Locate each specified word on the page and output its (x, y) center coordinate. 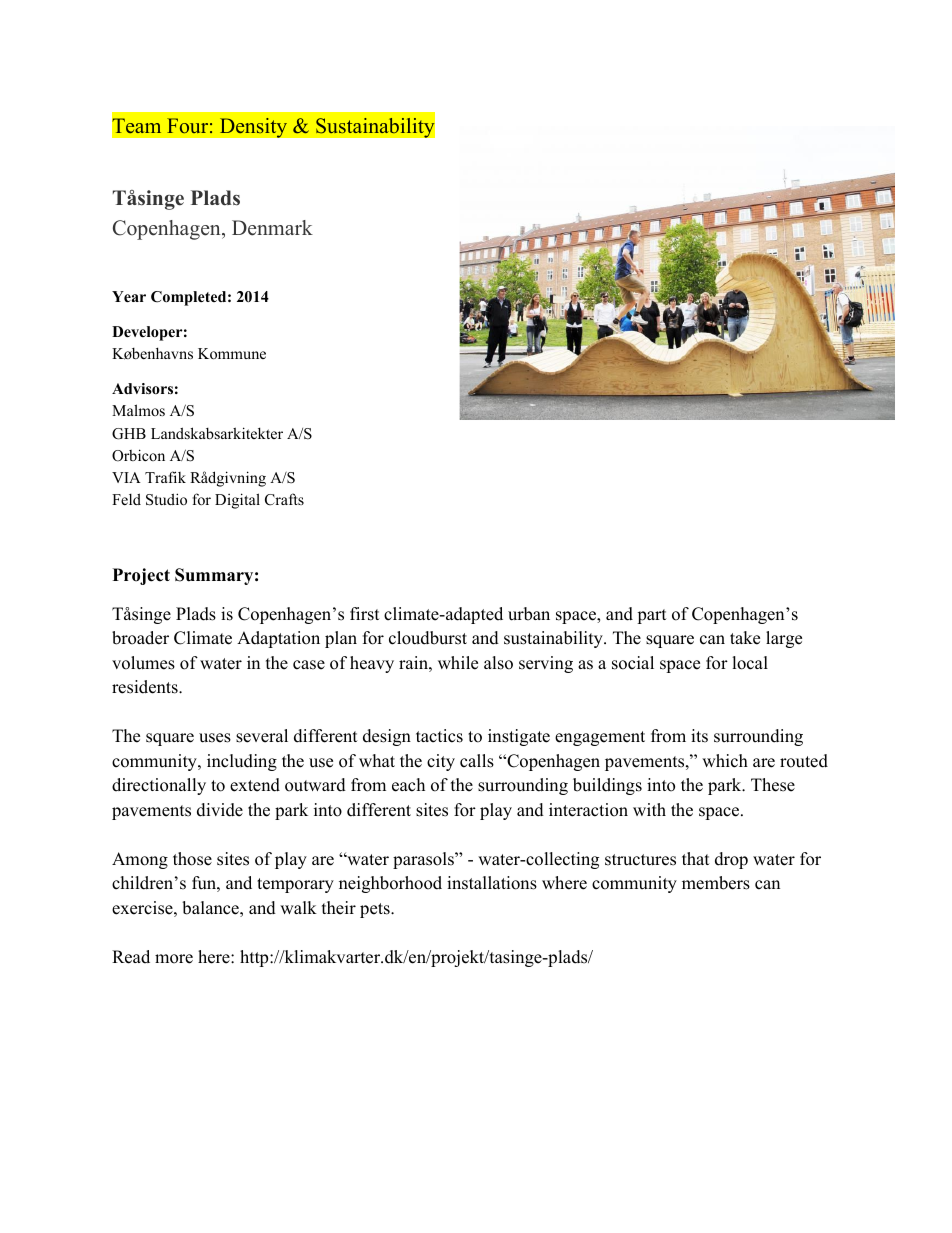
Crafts (284, 499)
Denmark (272, 228)
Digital (237, 501)
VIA (126, 477)
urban (529, 614)
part (652, 616)
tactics (439, 736)
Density (253, 127)
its (699, 736)
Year (129, 296)
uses (215, 738)
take (745, 638)
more (174, 959)
